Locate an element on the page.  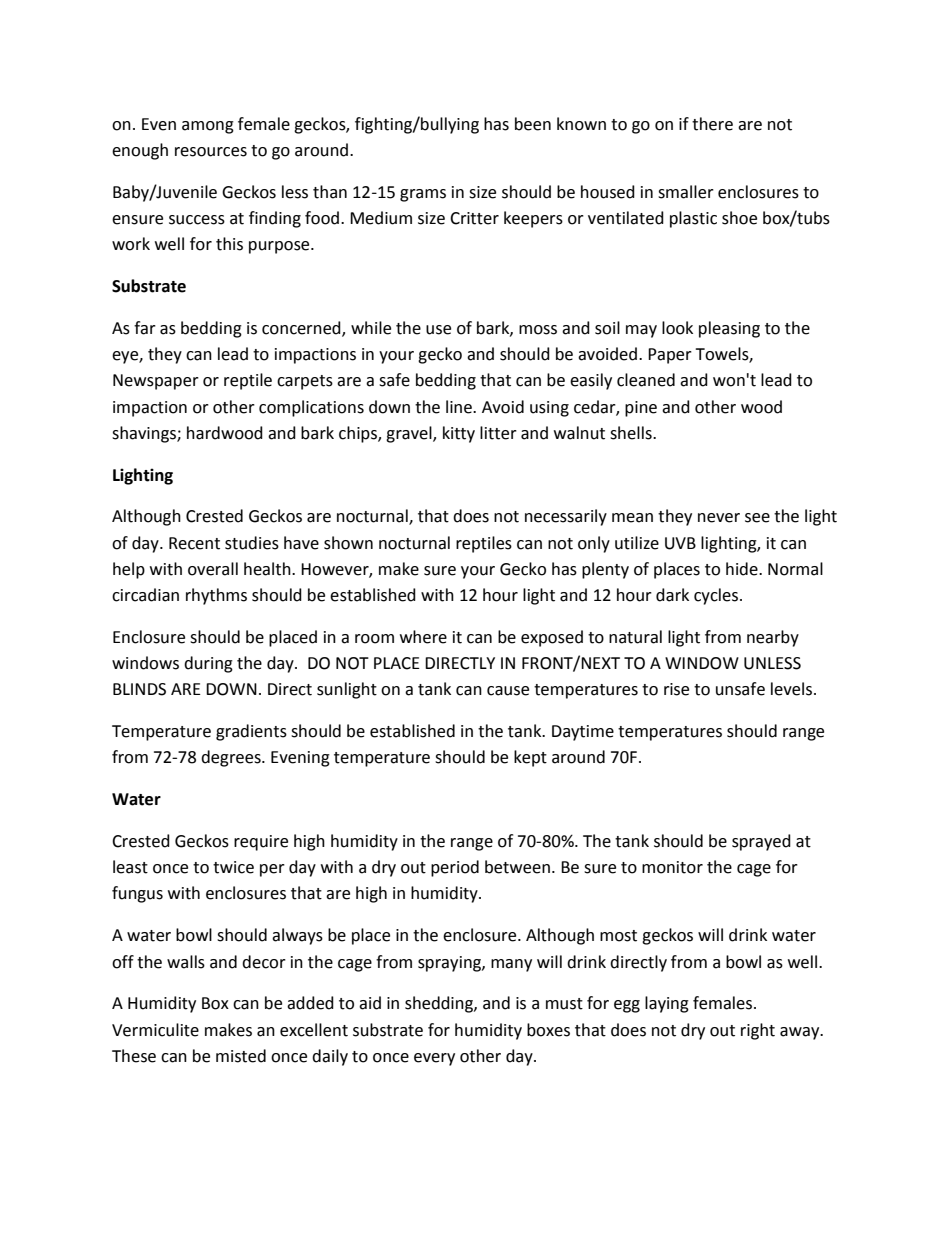
period is located at coordinates (455, 868).
